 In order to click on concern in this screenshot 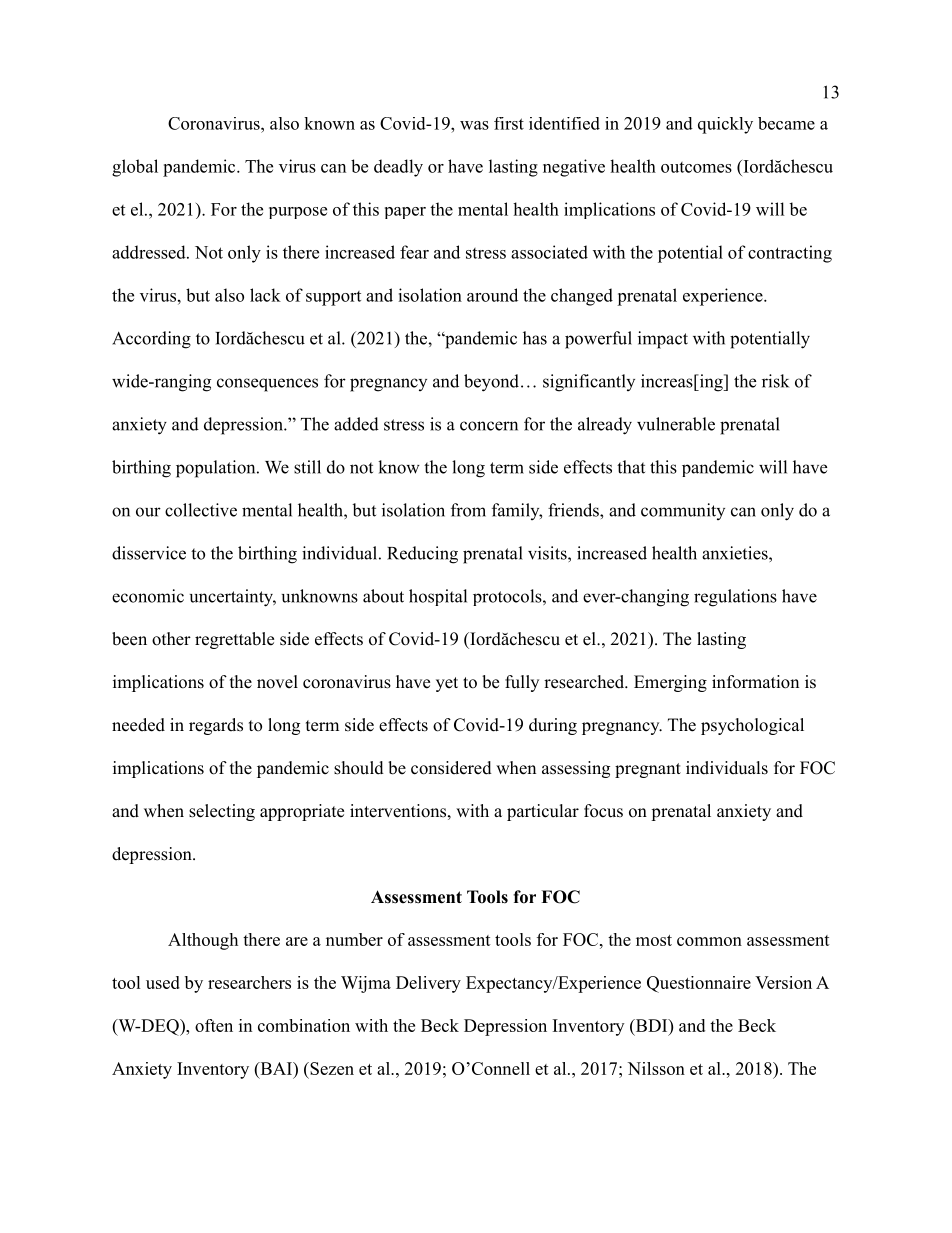, I will do `click(489, 426)`.
